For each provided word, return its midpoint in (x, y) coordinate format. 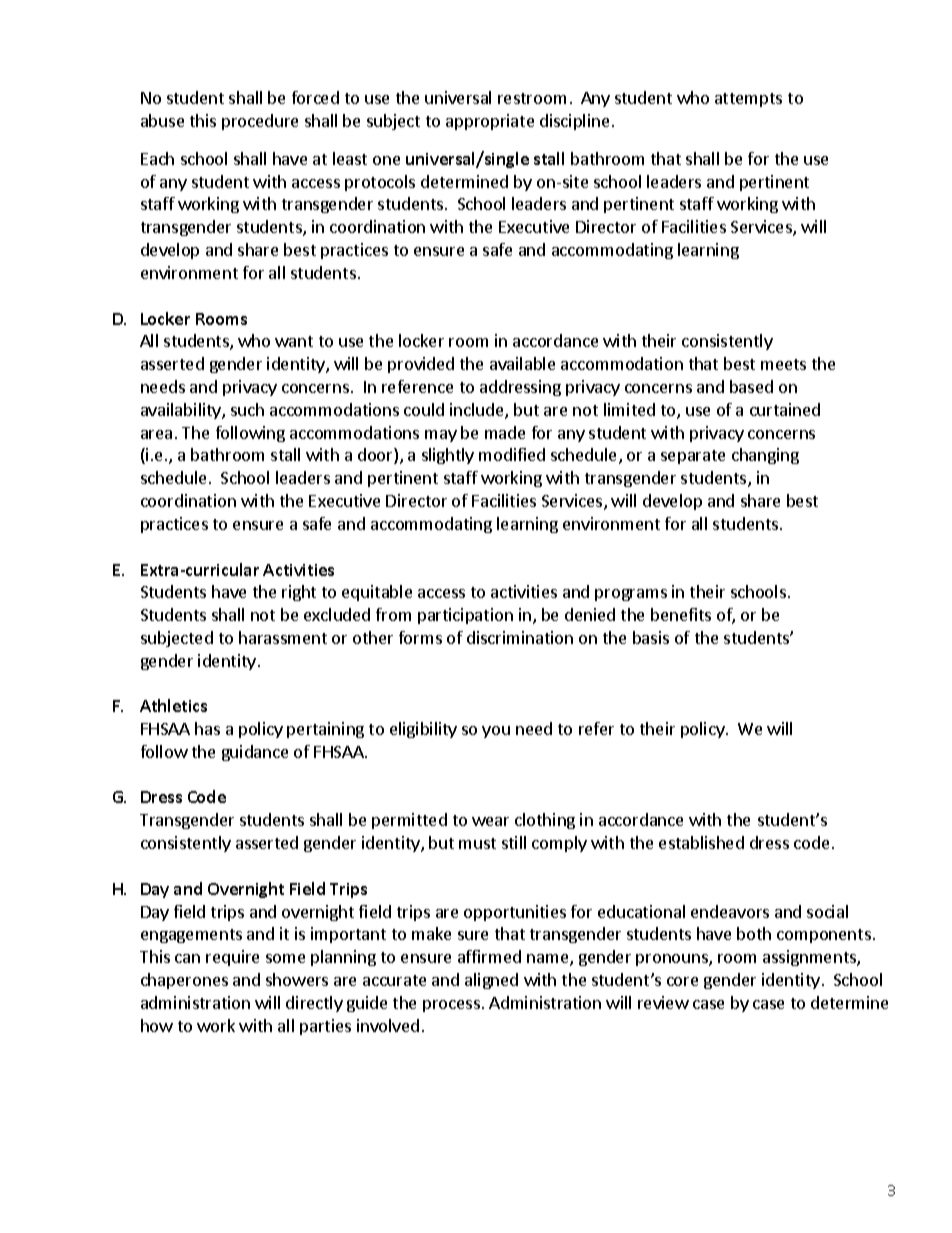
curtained (785, 409)
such (247, 409)
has (207, 728)
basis (651, 637)
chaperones (184, 981)
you (496, 732)
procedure (260, 122)
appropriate (490, 122)
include (478, 411)
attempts (748, 100)
